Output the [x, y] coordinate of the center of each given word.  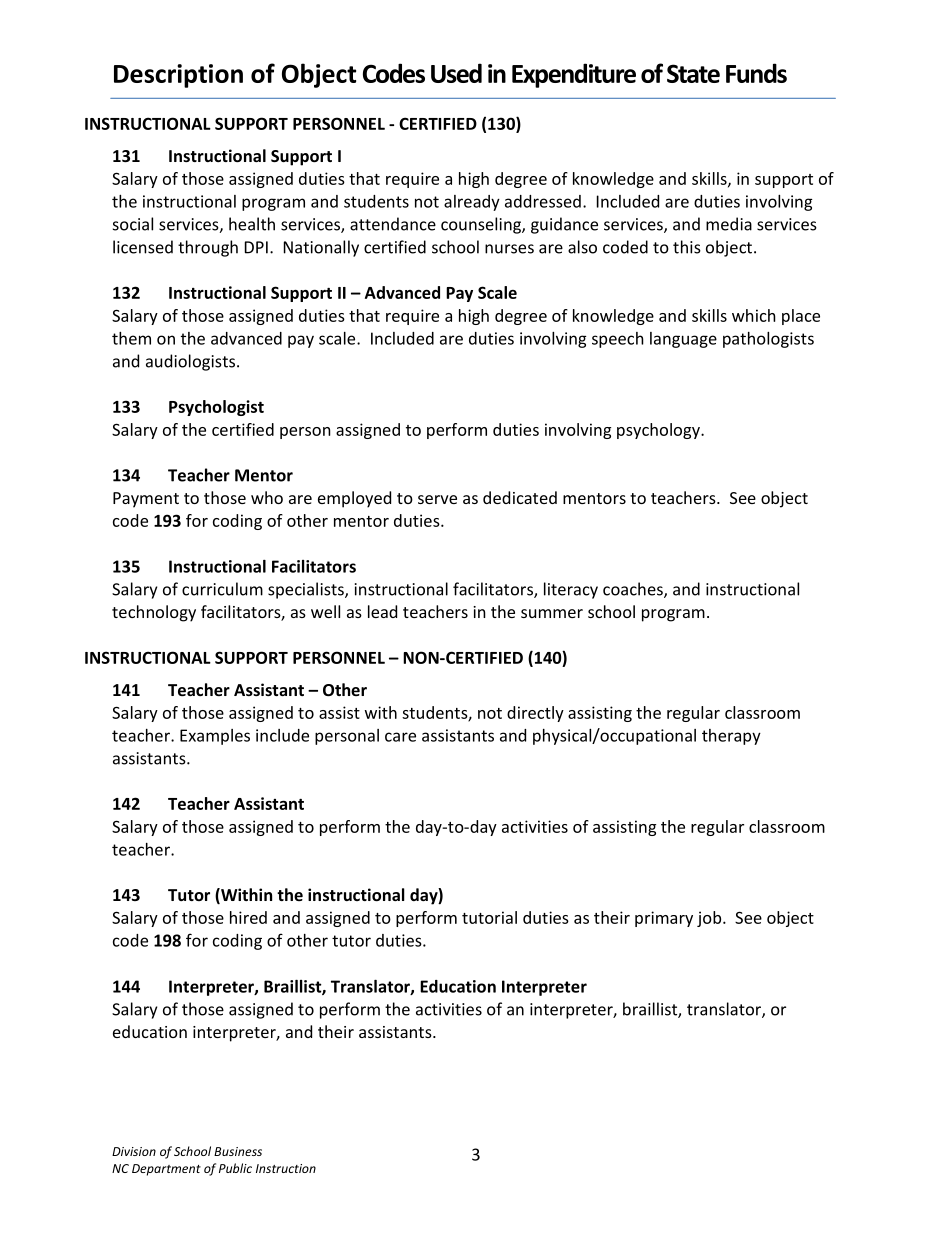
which [754, 315]
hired [248, 917]
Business [238, 1151]
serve [437, 499]
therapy [731, 737]
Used [456, 73]
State [693, 73]
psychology [659, 431]
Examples [215, 737]
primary [664, 919]
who [267, 497]
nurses [509, 249]
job [710, 919]
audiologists [190, 362]
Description [178, 76]
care [400, 737]
